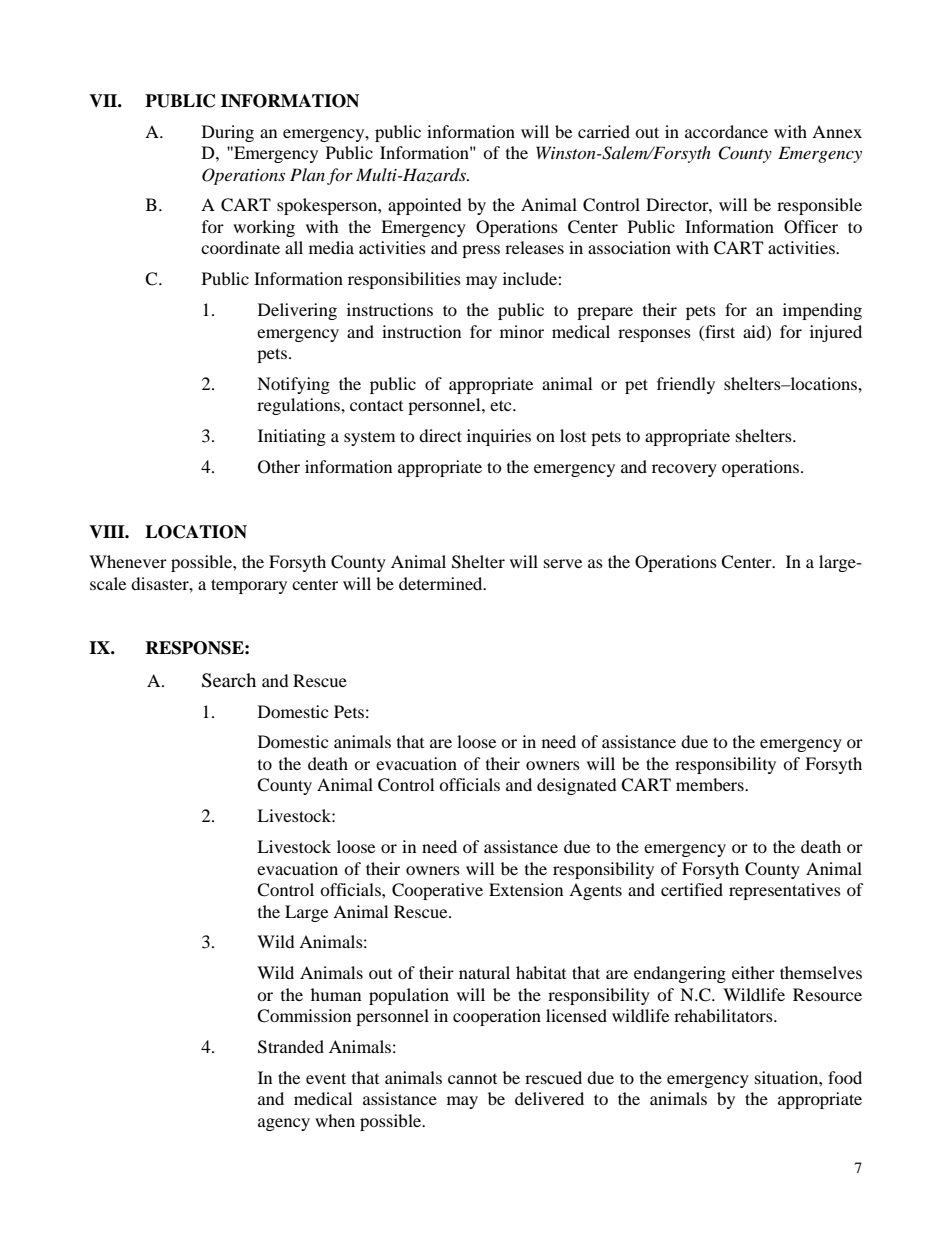  Describe the element at coordinates (499, 437) in the document. I see `inquiries` at that location.
